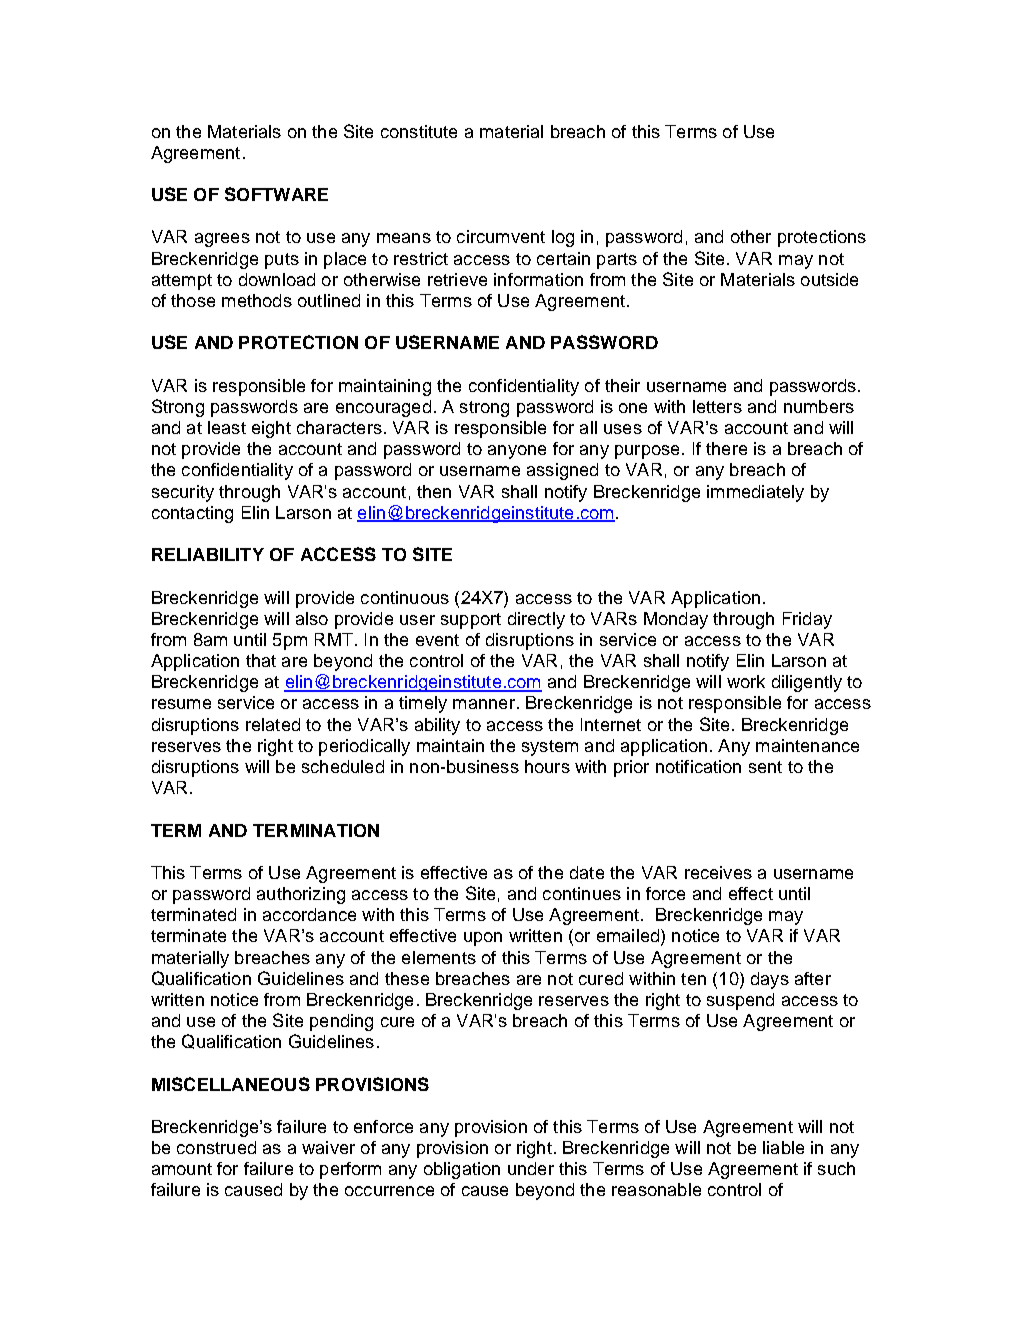  Describe the element at coordinates (483, 939) in the image. I see `upon` at that location.
